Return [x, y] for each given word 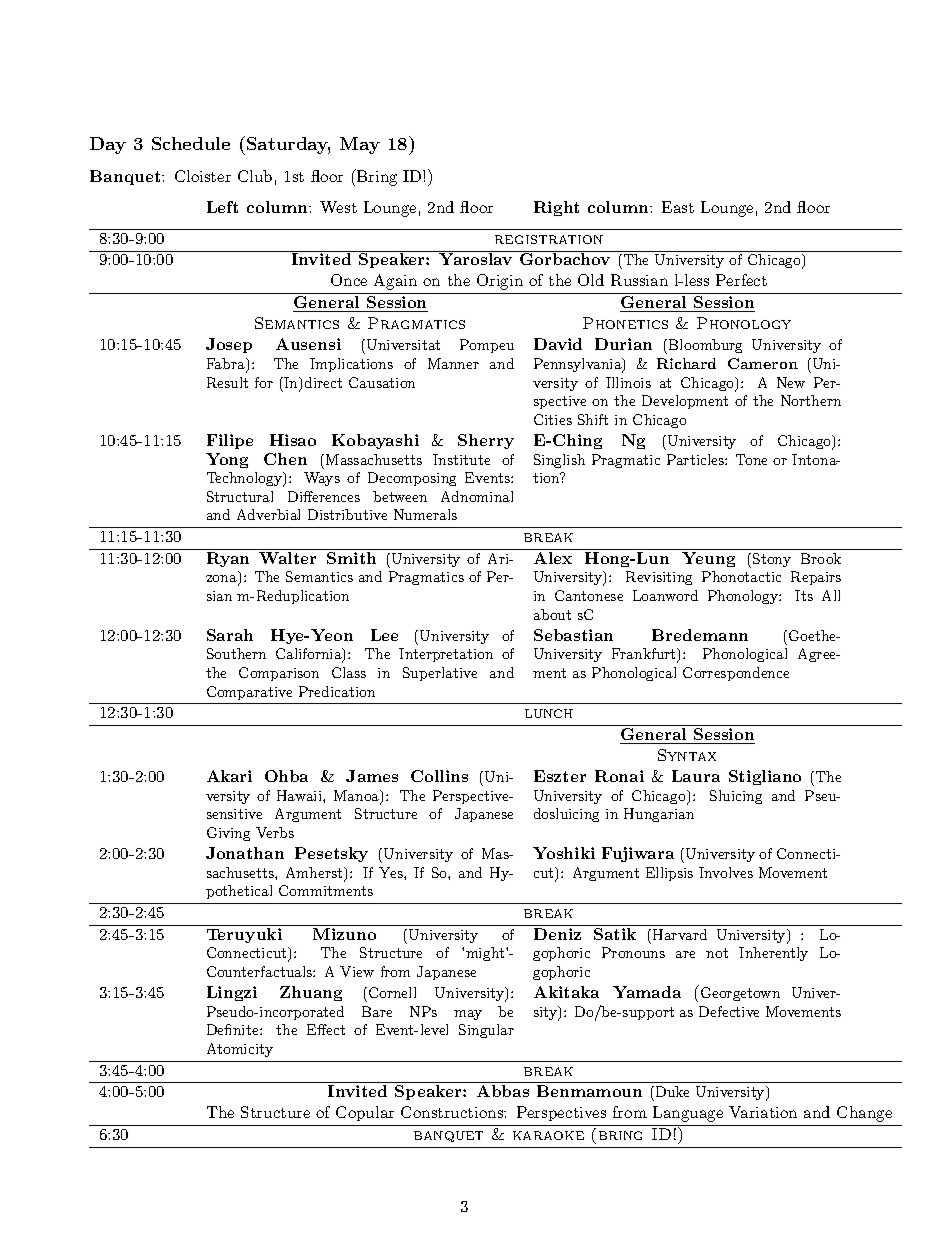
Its [804, 595]
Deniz [557, 934]
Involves [726, 872]
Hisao [293, 440]
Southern [236, 653]
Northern [811, 400]
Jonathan [245, 853]
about [552, 614]
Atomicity [240, 1050]
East [678, 207]
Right [556, 208]
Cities [553, 419]
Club [255, 176]
